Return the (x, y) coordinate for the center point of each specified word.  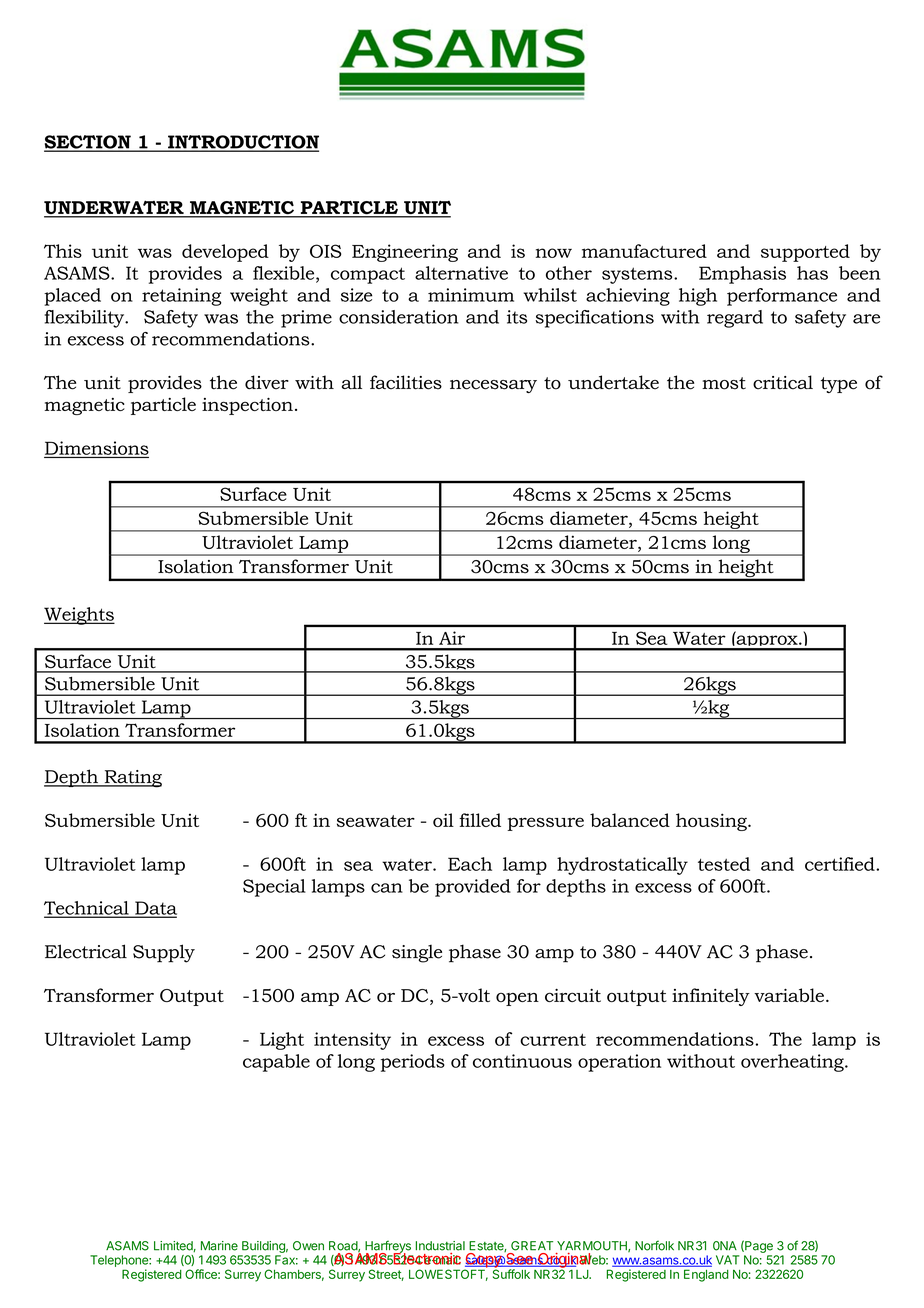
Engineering (405, 253)
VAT (727, 1260)
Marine (219, 1246)
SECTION (88, 143)
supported (805, 253)
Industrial (440, 1246)
